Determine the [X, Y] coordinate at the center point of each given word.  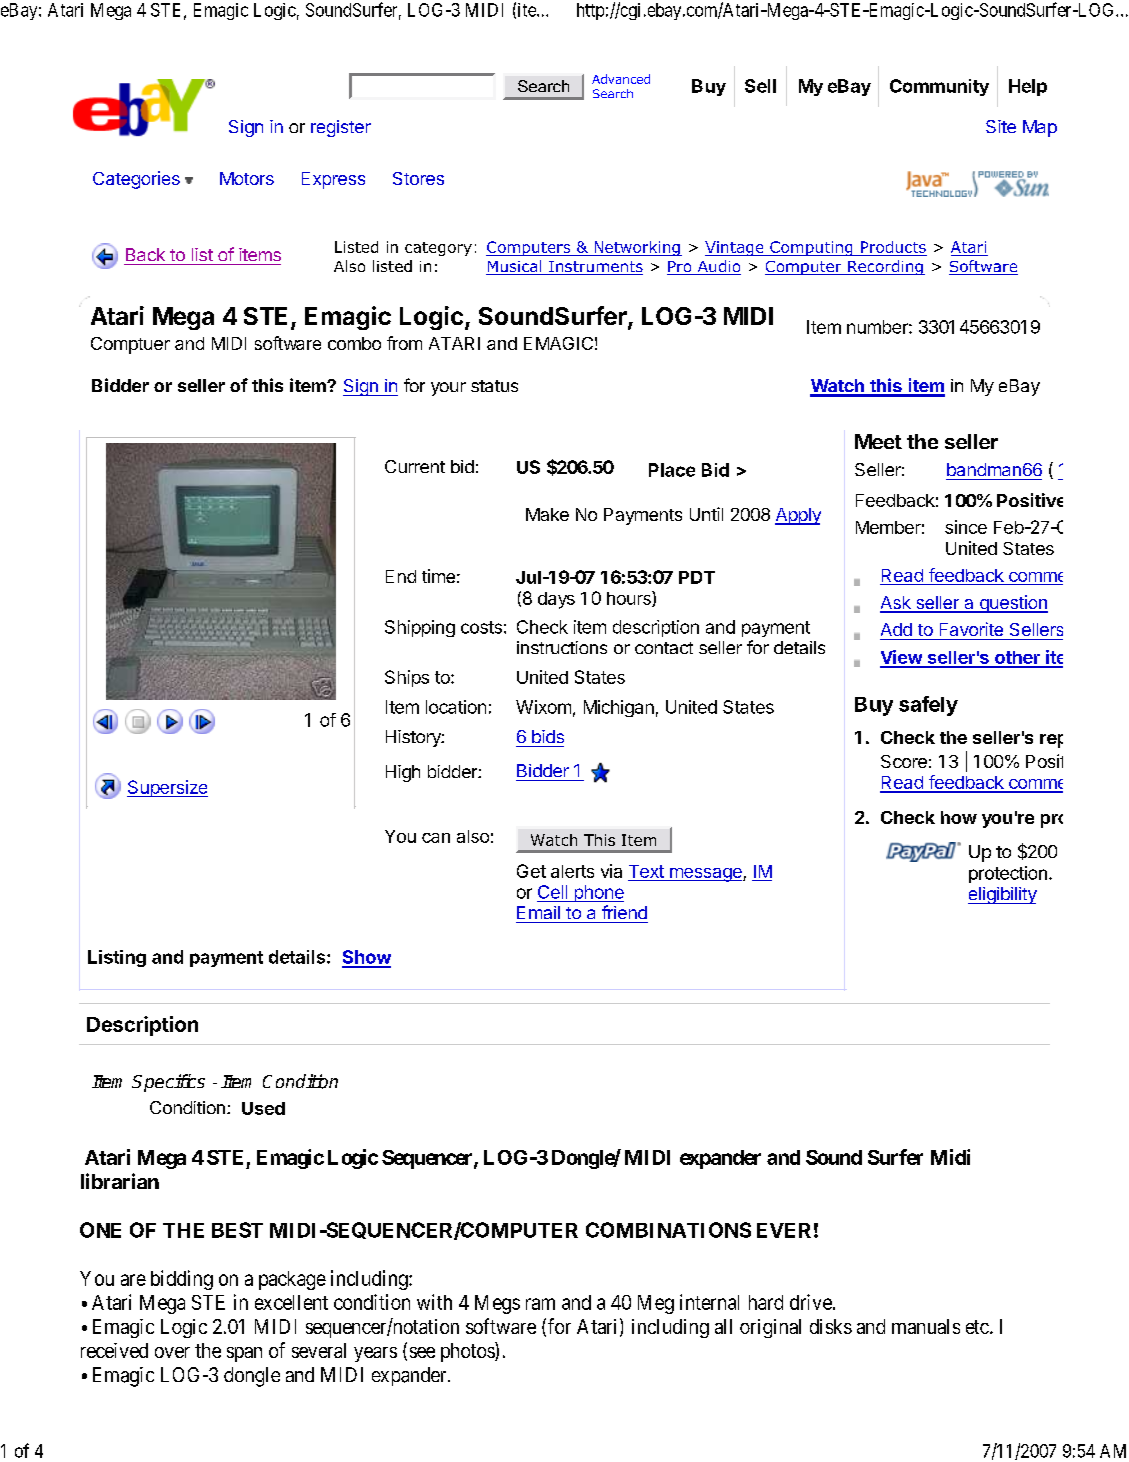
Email [538, 912]
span [244, 1354]
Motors [247, 178]
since [966, 527]
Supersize [167, 788]
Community [939, 87]
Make [547, 514]
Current [415, 466]
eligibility [1002, 895]
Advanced [621, 79]
